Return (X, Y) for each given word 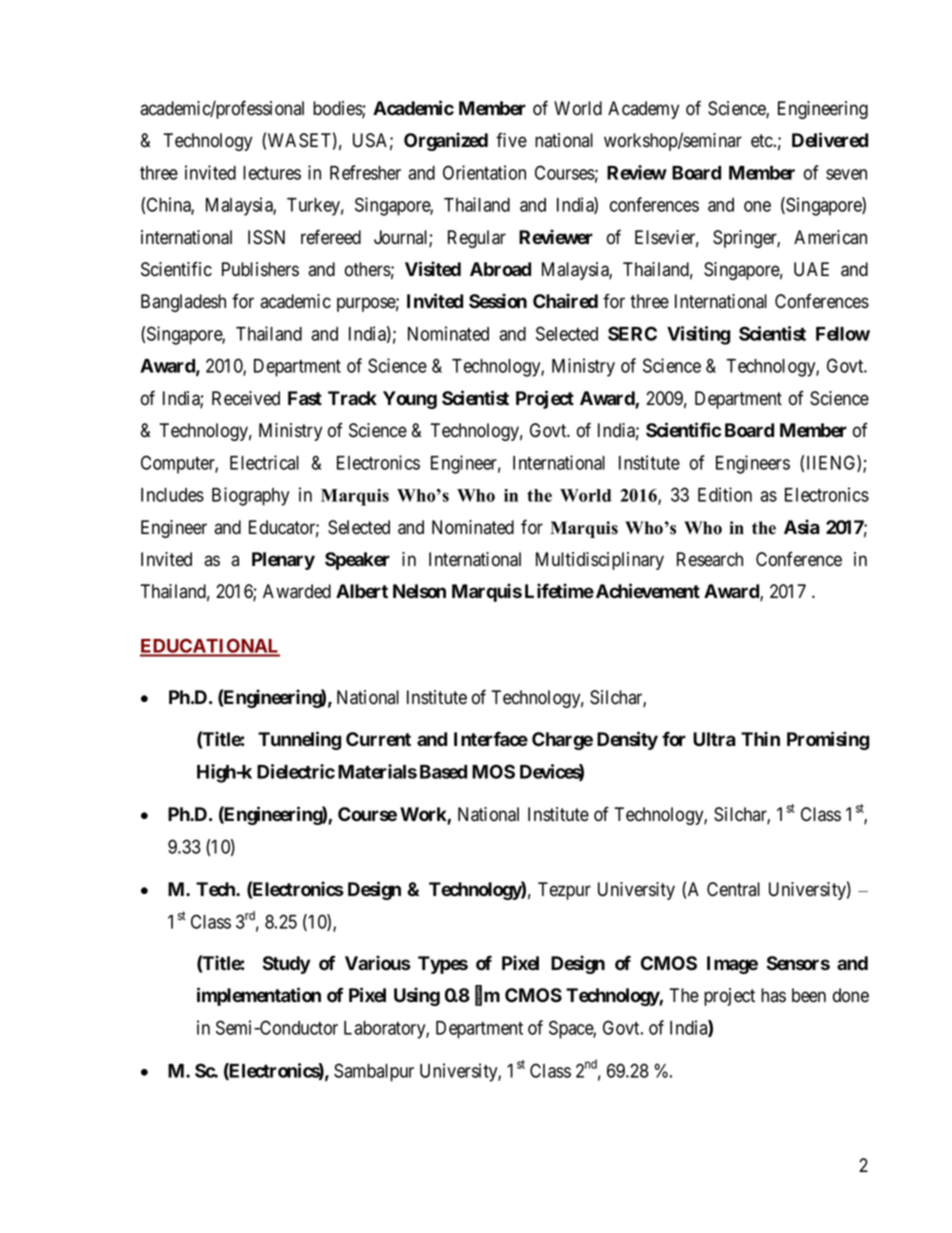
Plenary (283, 561)
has (773, 995)
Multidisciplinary (600, 561)
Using (417, 996)
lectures (272, 173)
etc (762, 141)
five (511, 140)
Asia (802, 527)
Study (287, 965)
